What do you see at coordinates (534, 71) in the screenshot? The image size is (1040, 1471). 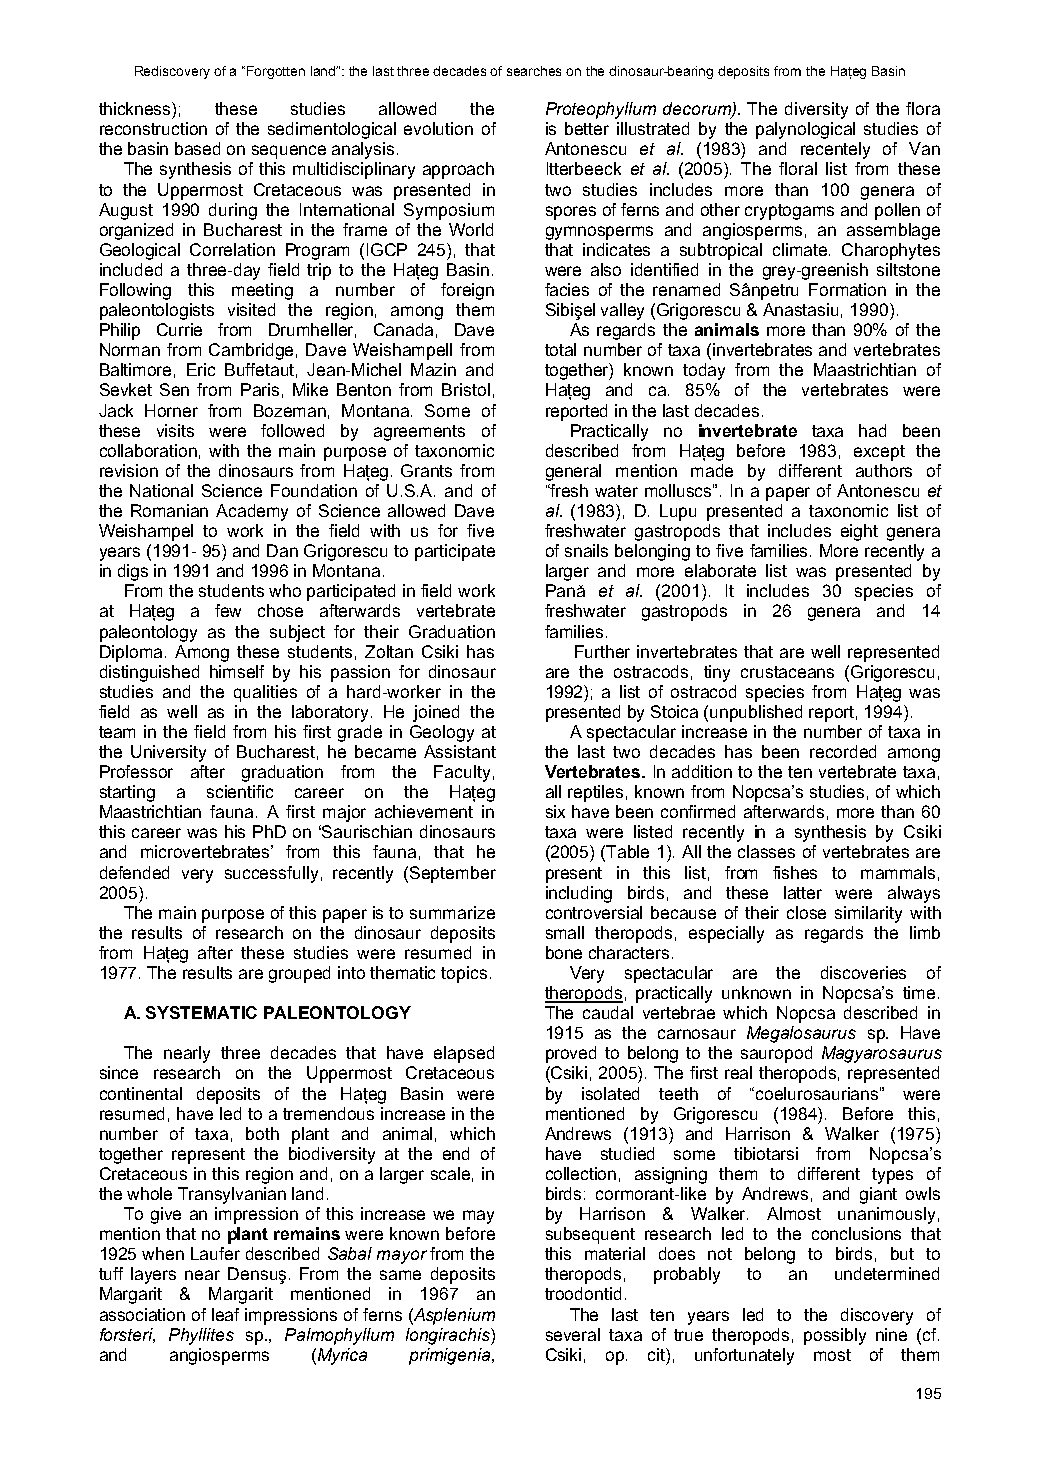 I see `searches` at bounding box center [534, 71].
